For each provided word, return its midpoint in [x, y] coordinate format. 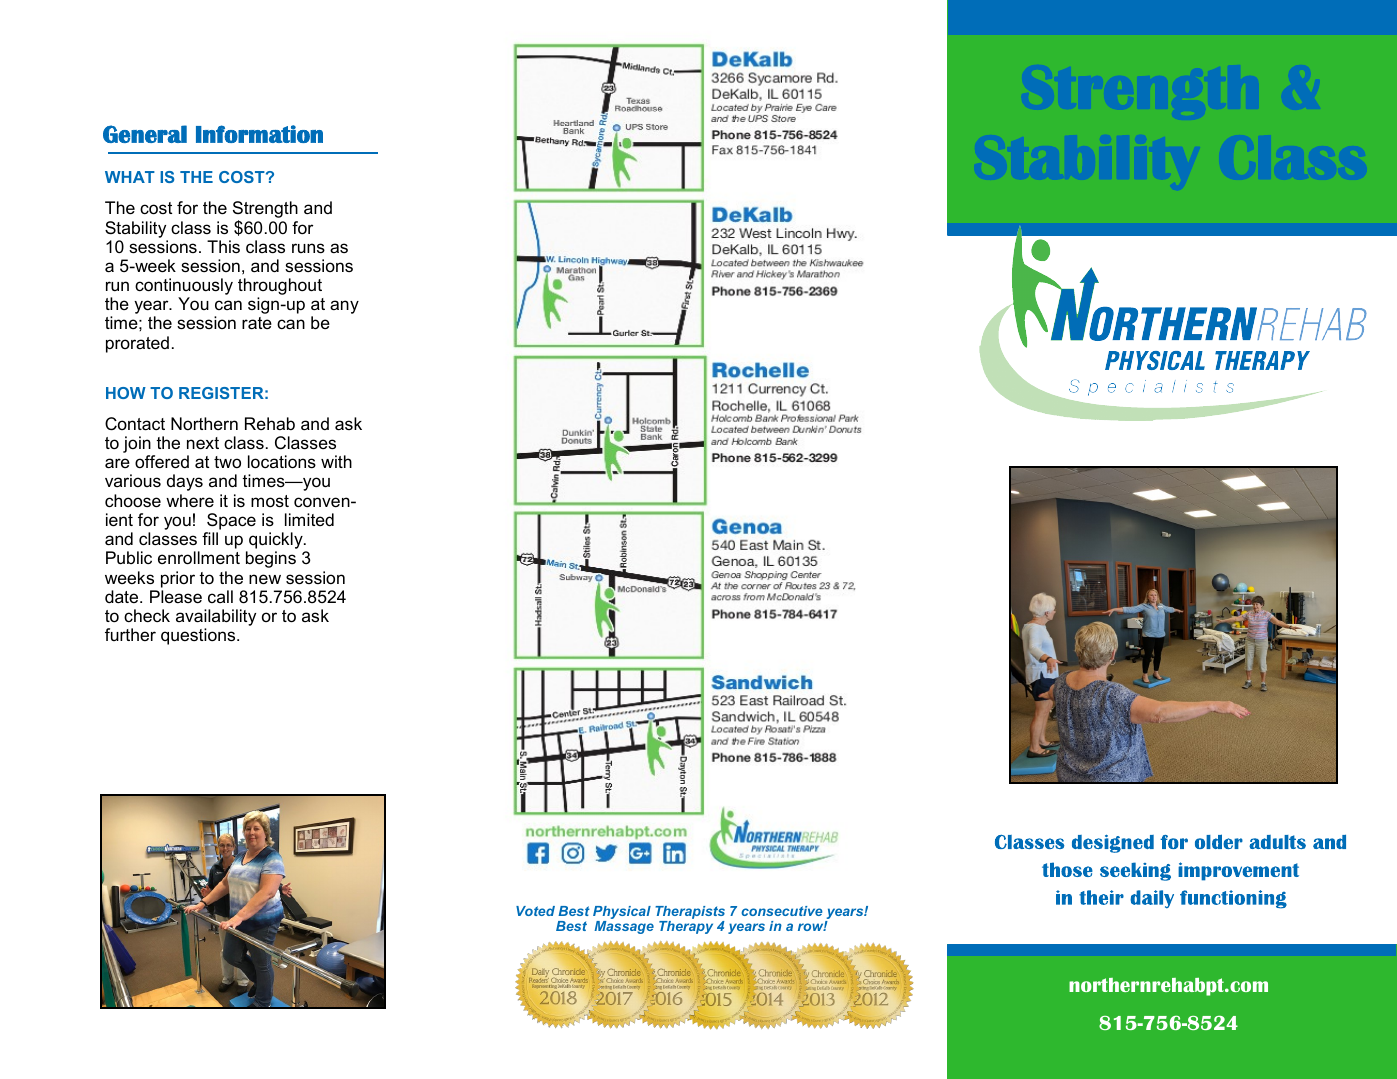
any [344, 307]
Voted [535, 911]
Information [259, 134]
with [336, 461]
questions [199, 636]
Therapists [690, 912]
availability [216, 617]
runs [308, 248]
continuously [184, 288]
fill [210, 538]
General [145, 134]
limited [309, 519]
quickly [276, 542]
